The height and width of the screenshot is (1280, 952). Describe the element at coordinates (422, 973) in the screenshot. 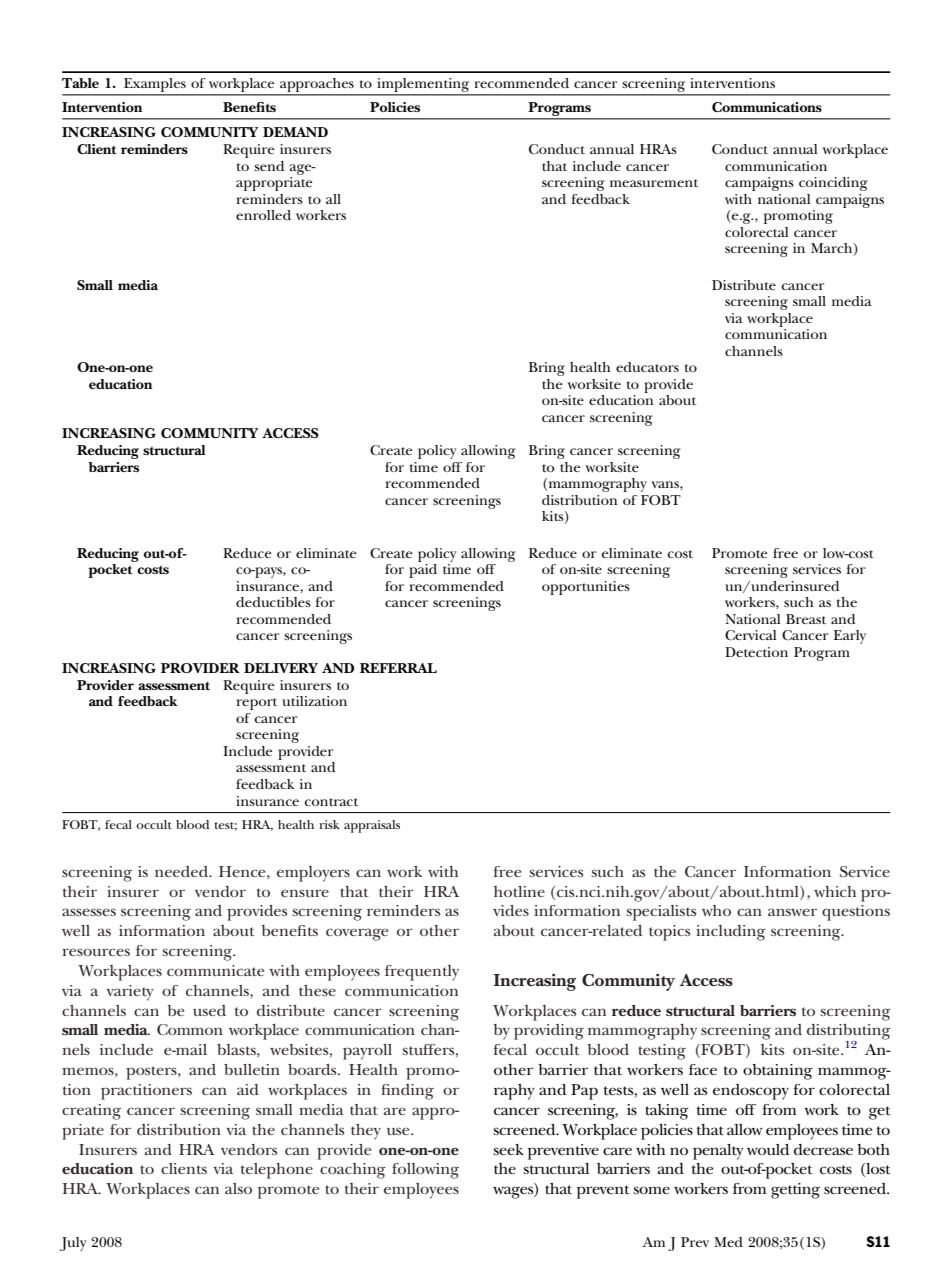

I see `frequently` at that location.
